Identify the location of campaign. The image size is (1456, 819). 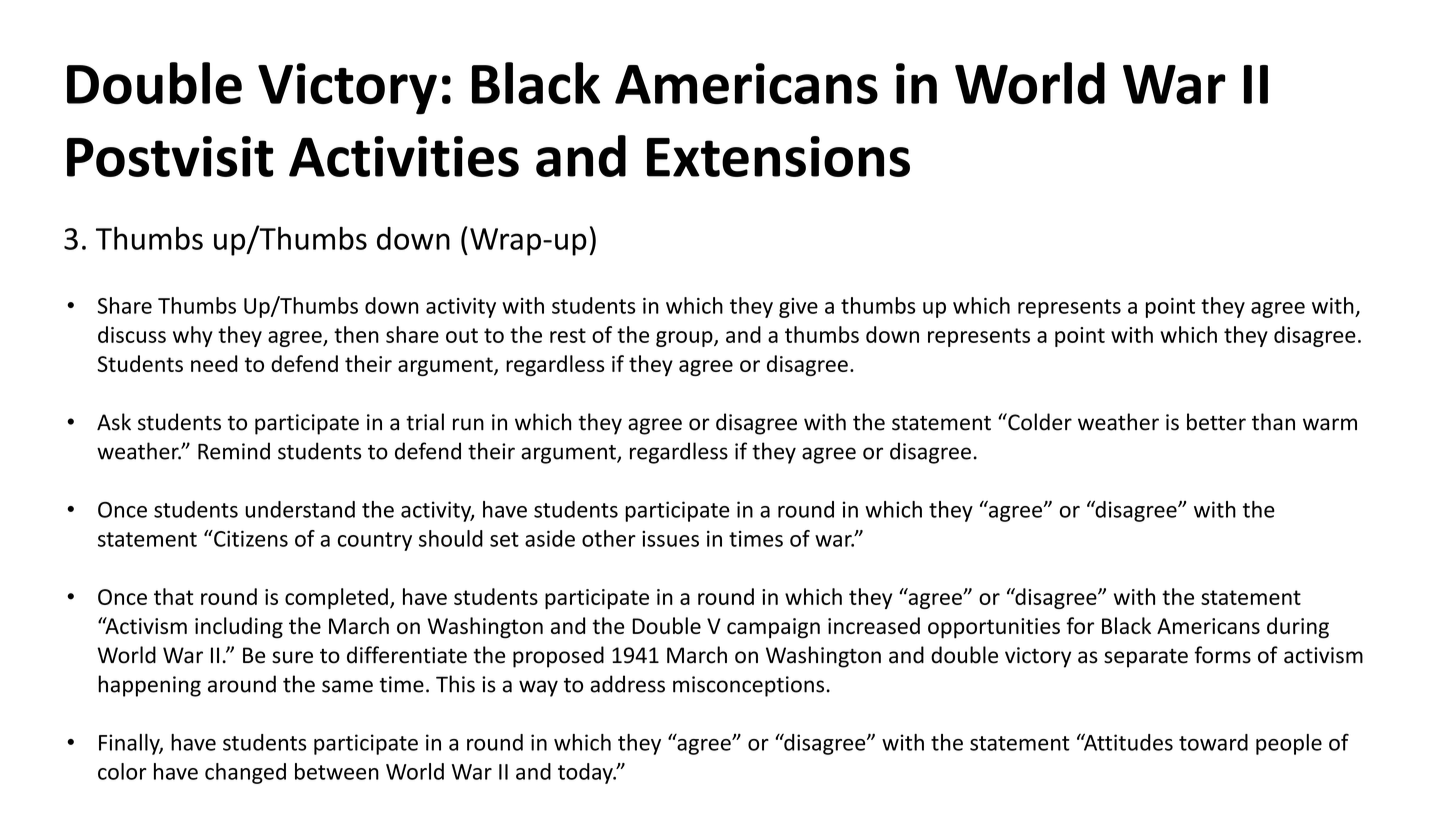
(773, 628).
